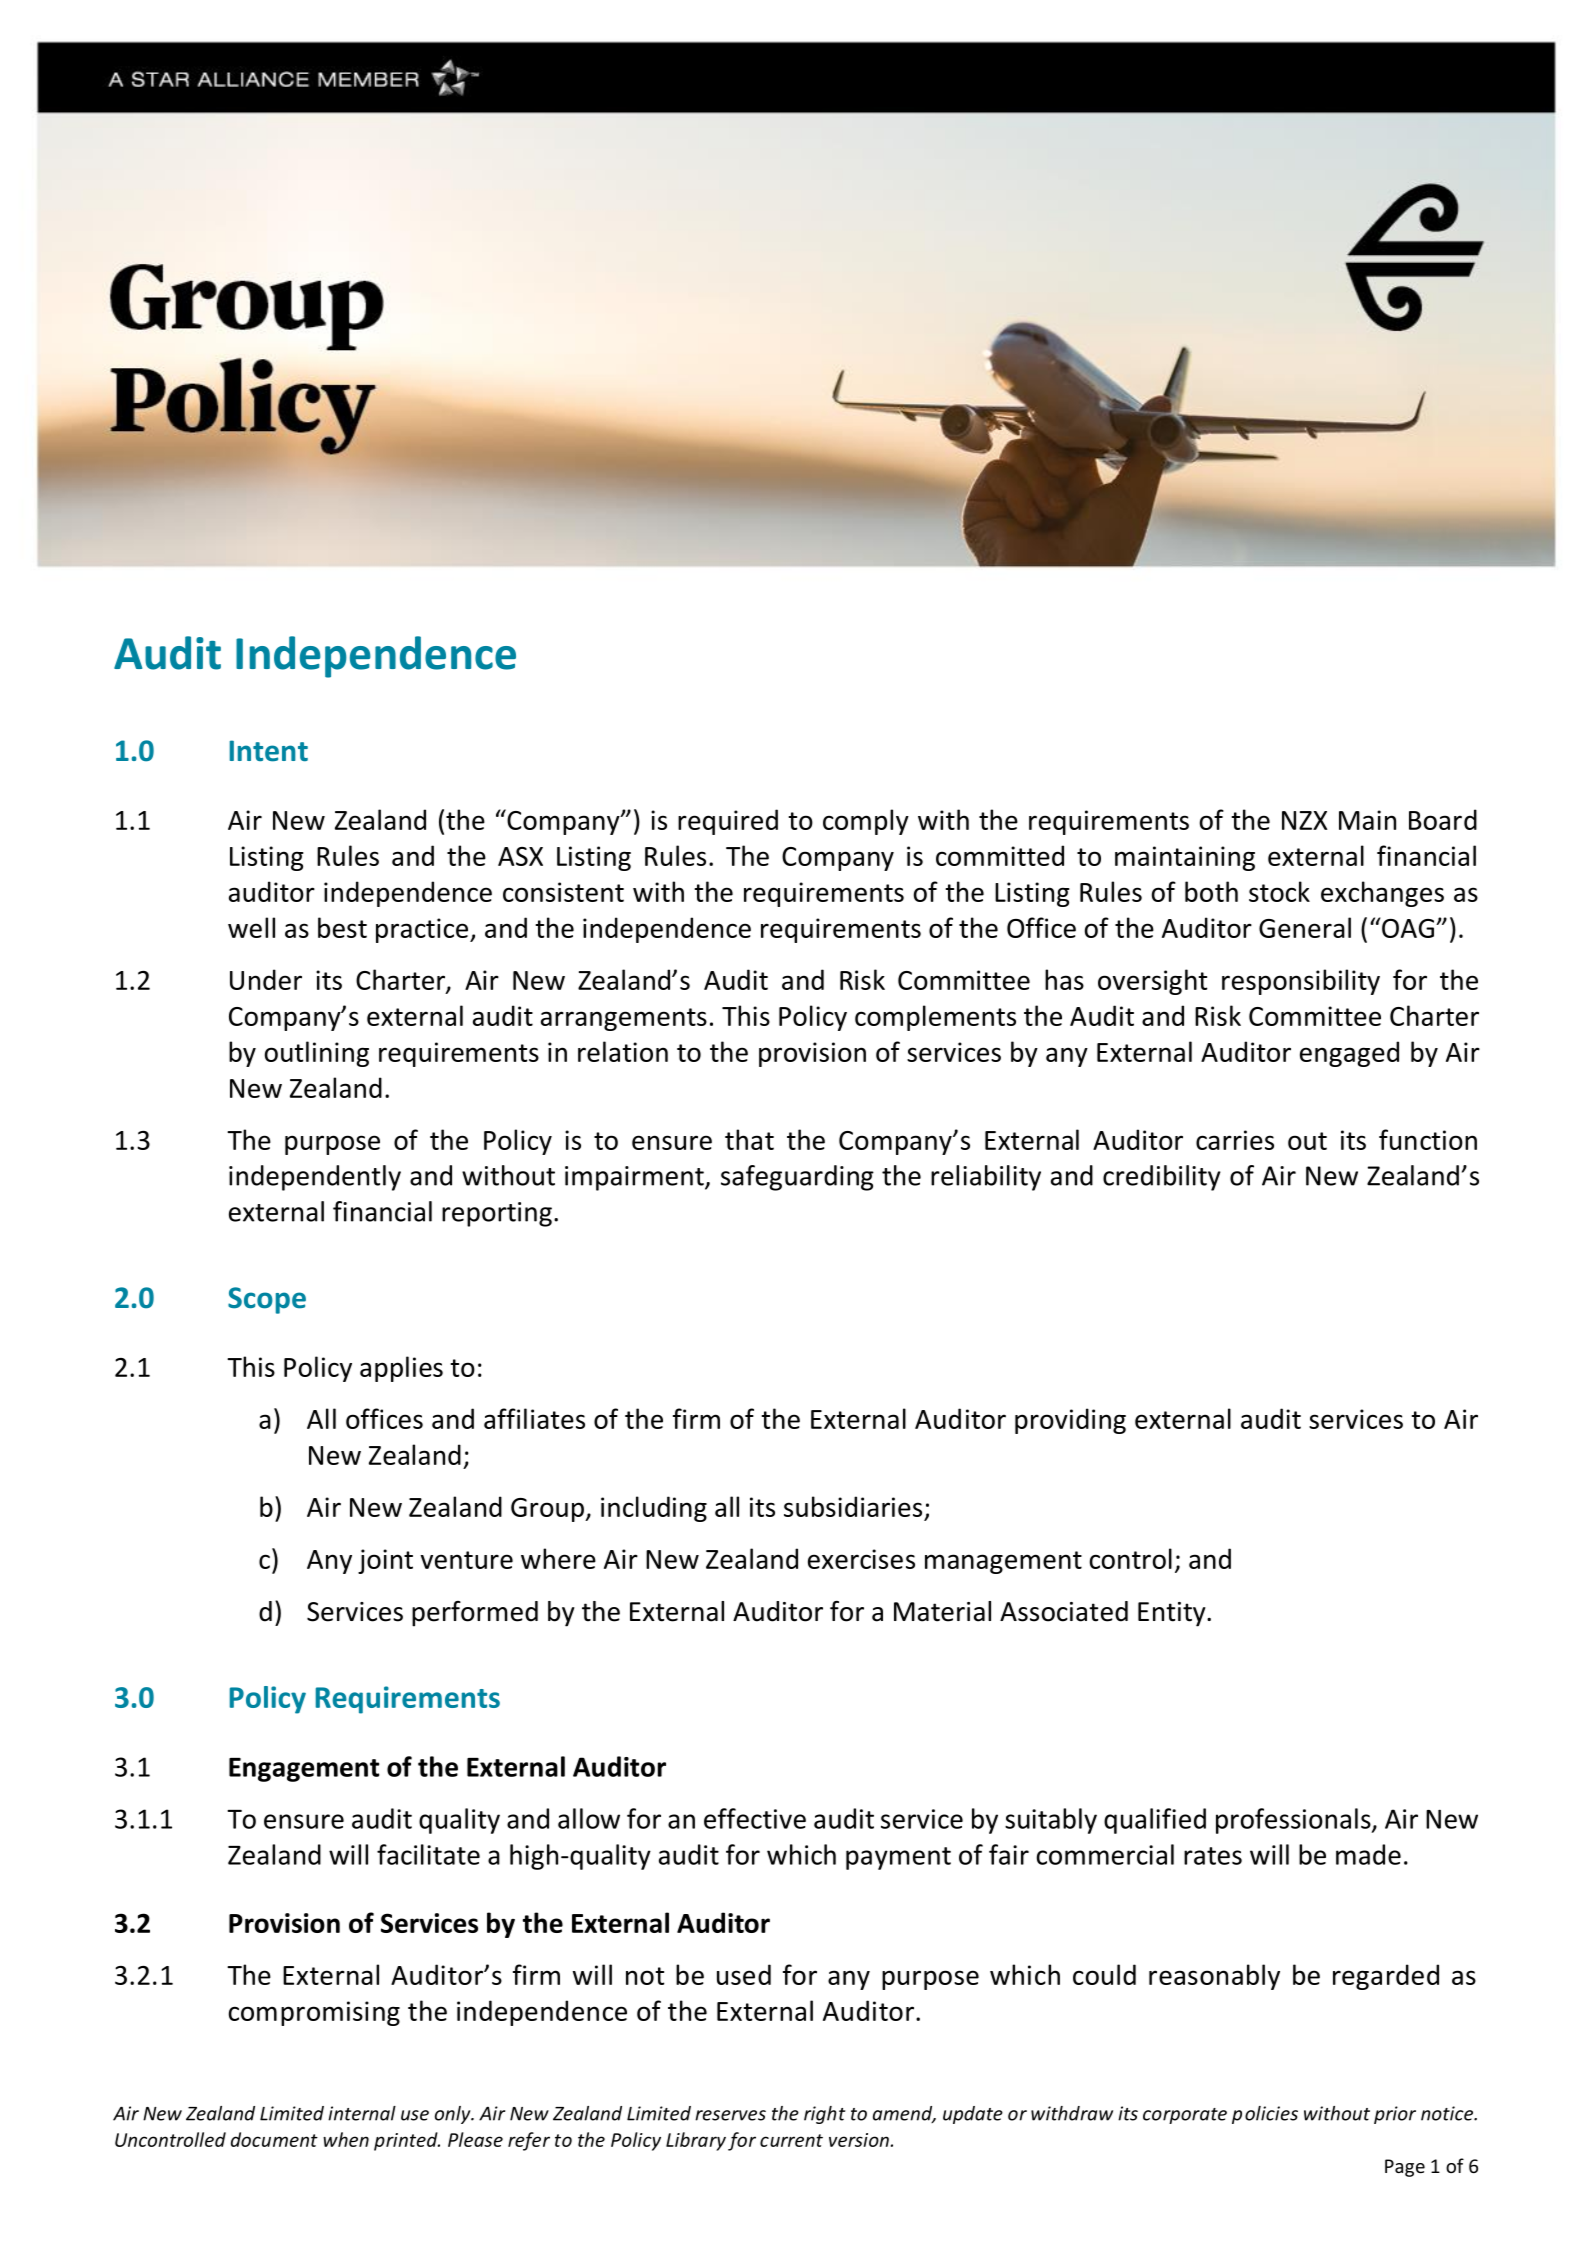 This image has height=2254, width=1593. What do you see at coordinates (407, 2141) in the image?
I see `printed` at bounding box center [407, 2141].
